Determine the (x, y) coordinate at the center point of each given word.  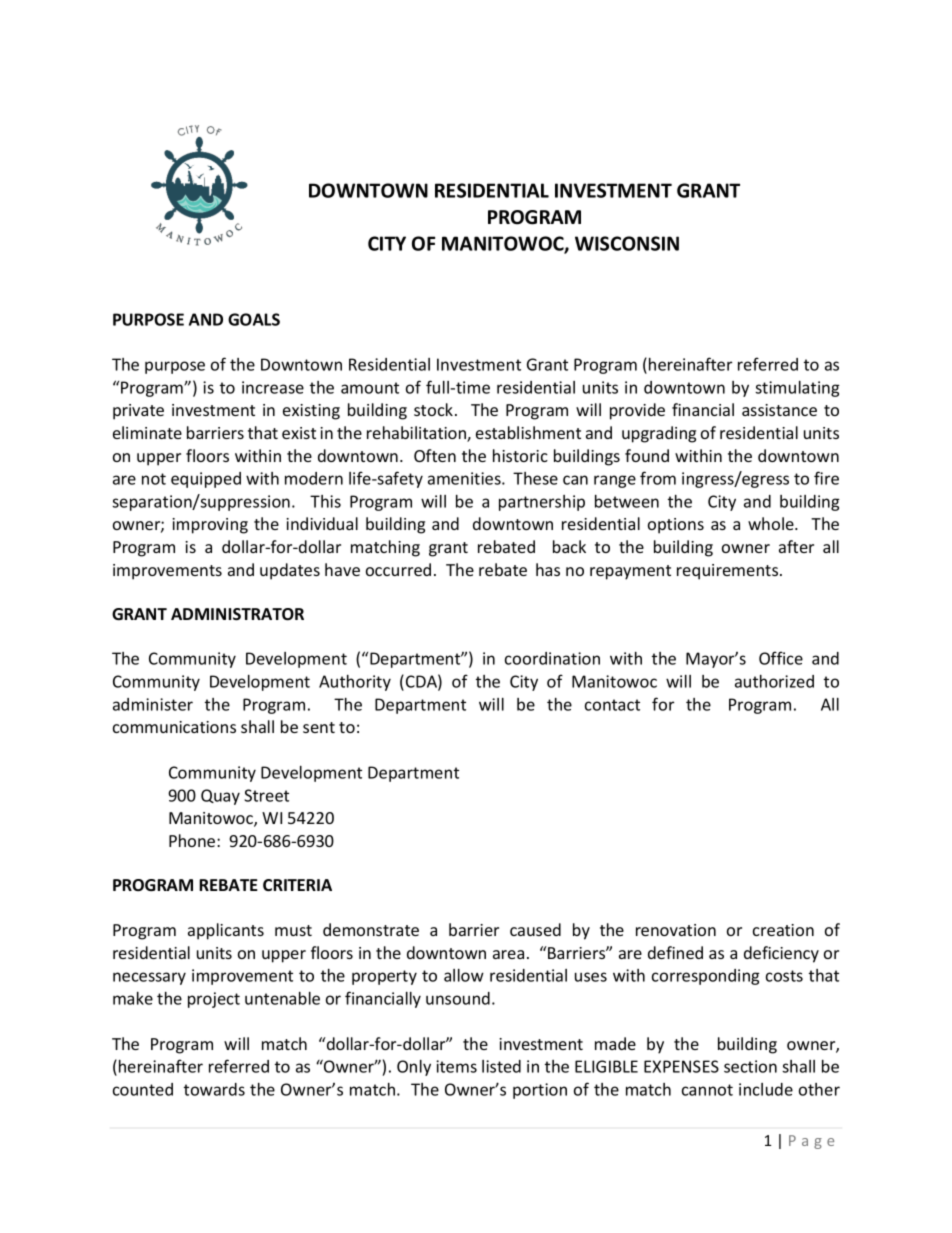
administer (153, 704)
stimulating (797, 389)
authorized (774, 681)
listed (501, 1066)
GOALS (254, 319)
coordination (552, 658)
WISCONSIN (627, 243)
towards (214, 1089)
